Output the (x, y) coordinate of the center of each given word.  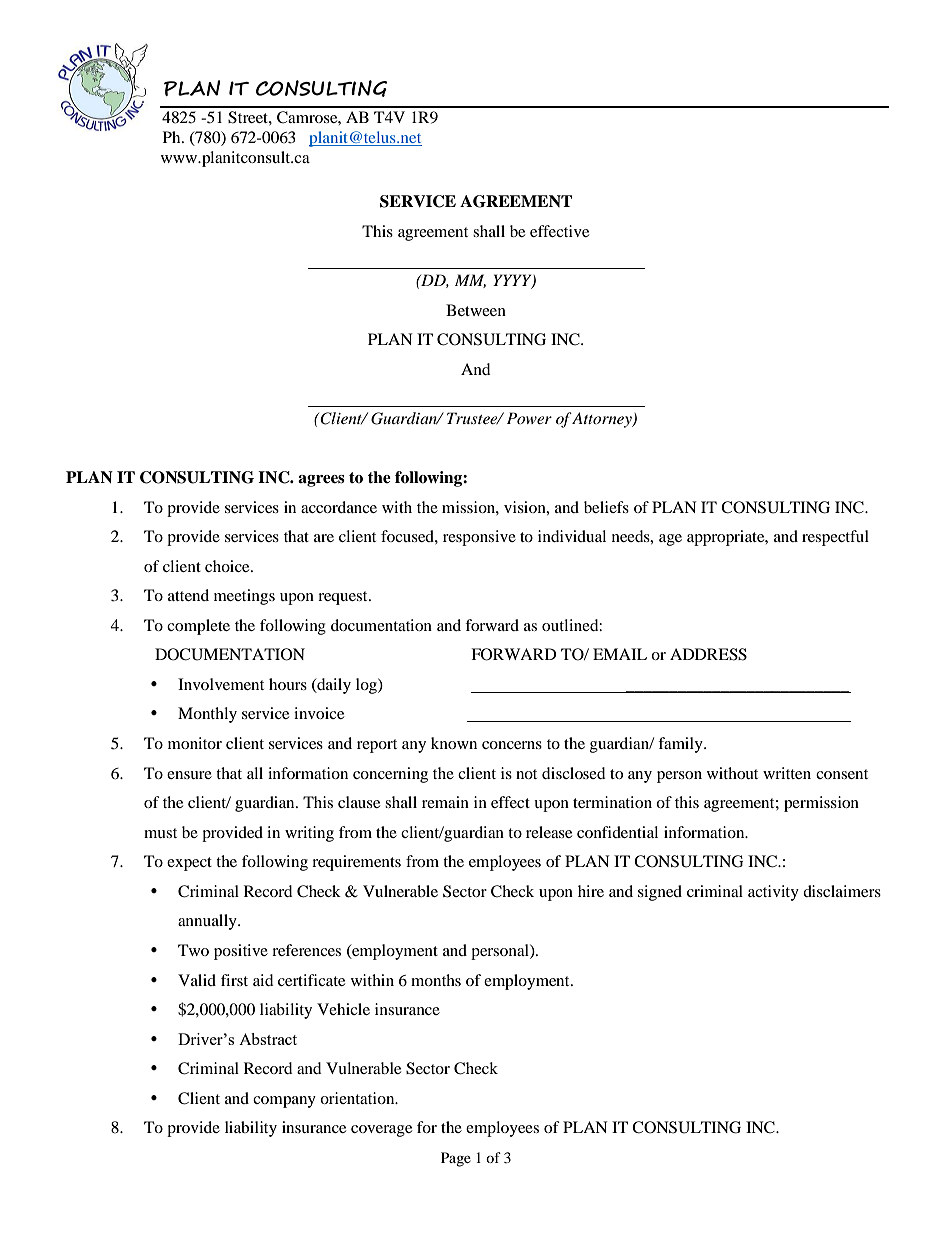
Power (529, 418)
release (549, 832)
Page (456, 1159)
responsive (479, 538)
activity (773, 893)
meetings (244, 597)
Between (476, 310)
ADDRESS (708, 654)
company (284, 1102)
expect (189, 864)
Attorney (602, 420)
